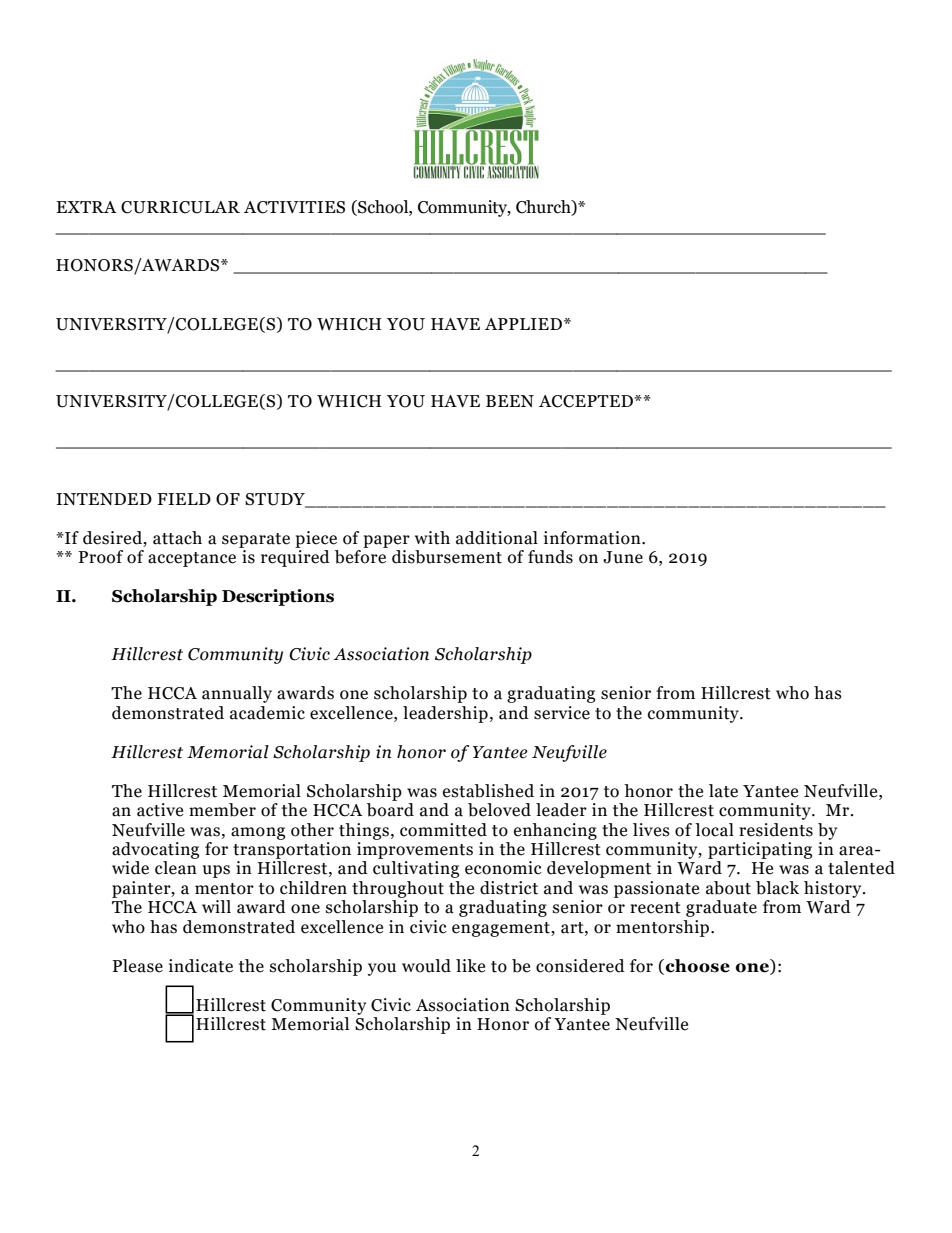 This screenshot has width=952, height=1233. I want to click on June, so click(623, 557).
